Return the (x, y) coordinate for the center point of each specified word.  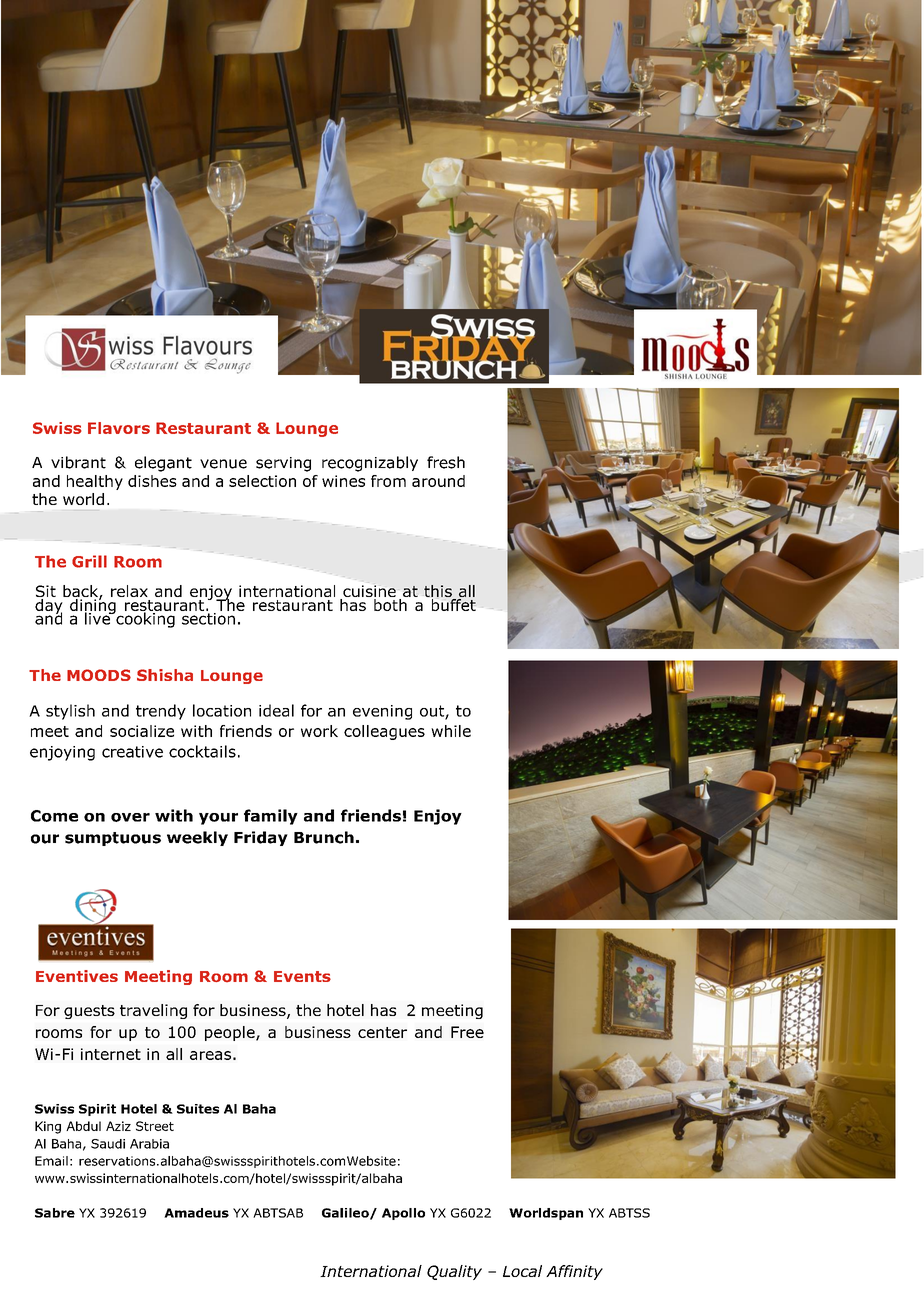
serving (283, 464)
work (319, 731)
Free (467, 1032)
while (451, 731)
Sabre (55, 1213)
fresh (446, 462)
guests (89, 1012)
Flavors (119, 428)
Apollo (403, 1214)
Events (302, 976)
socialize (142, 731)
